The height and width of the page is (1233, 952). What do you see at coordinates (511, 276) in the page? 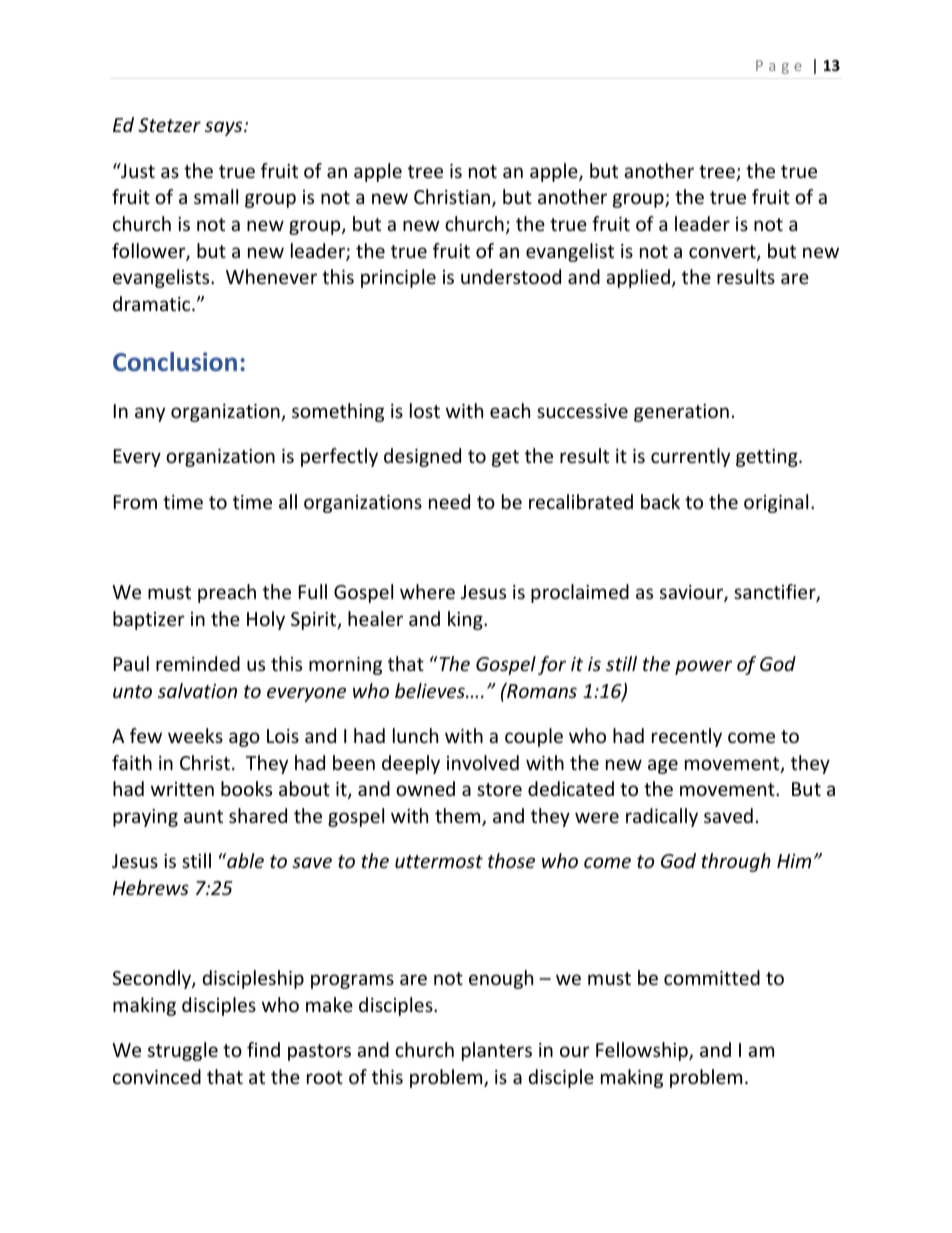
I see `understood` at bounding box center [511, 276].
